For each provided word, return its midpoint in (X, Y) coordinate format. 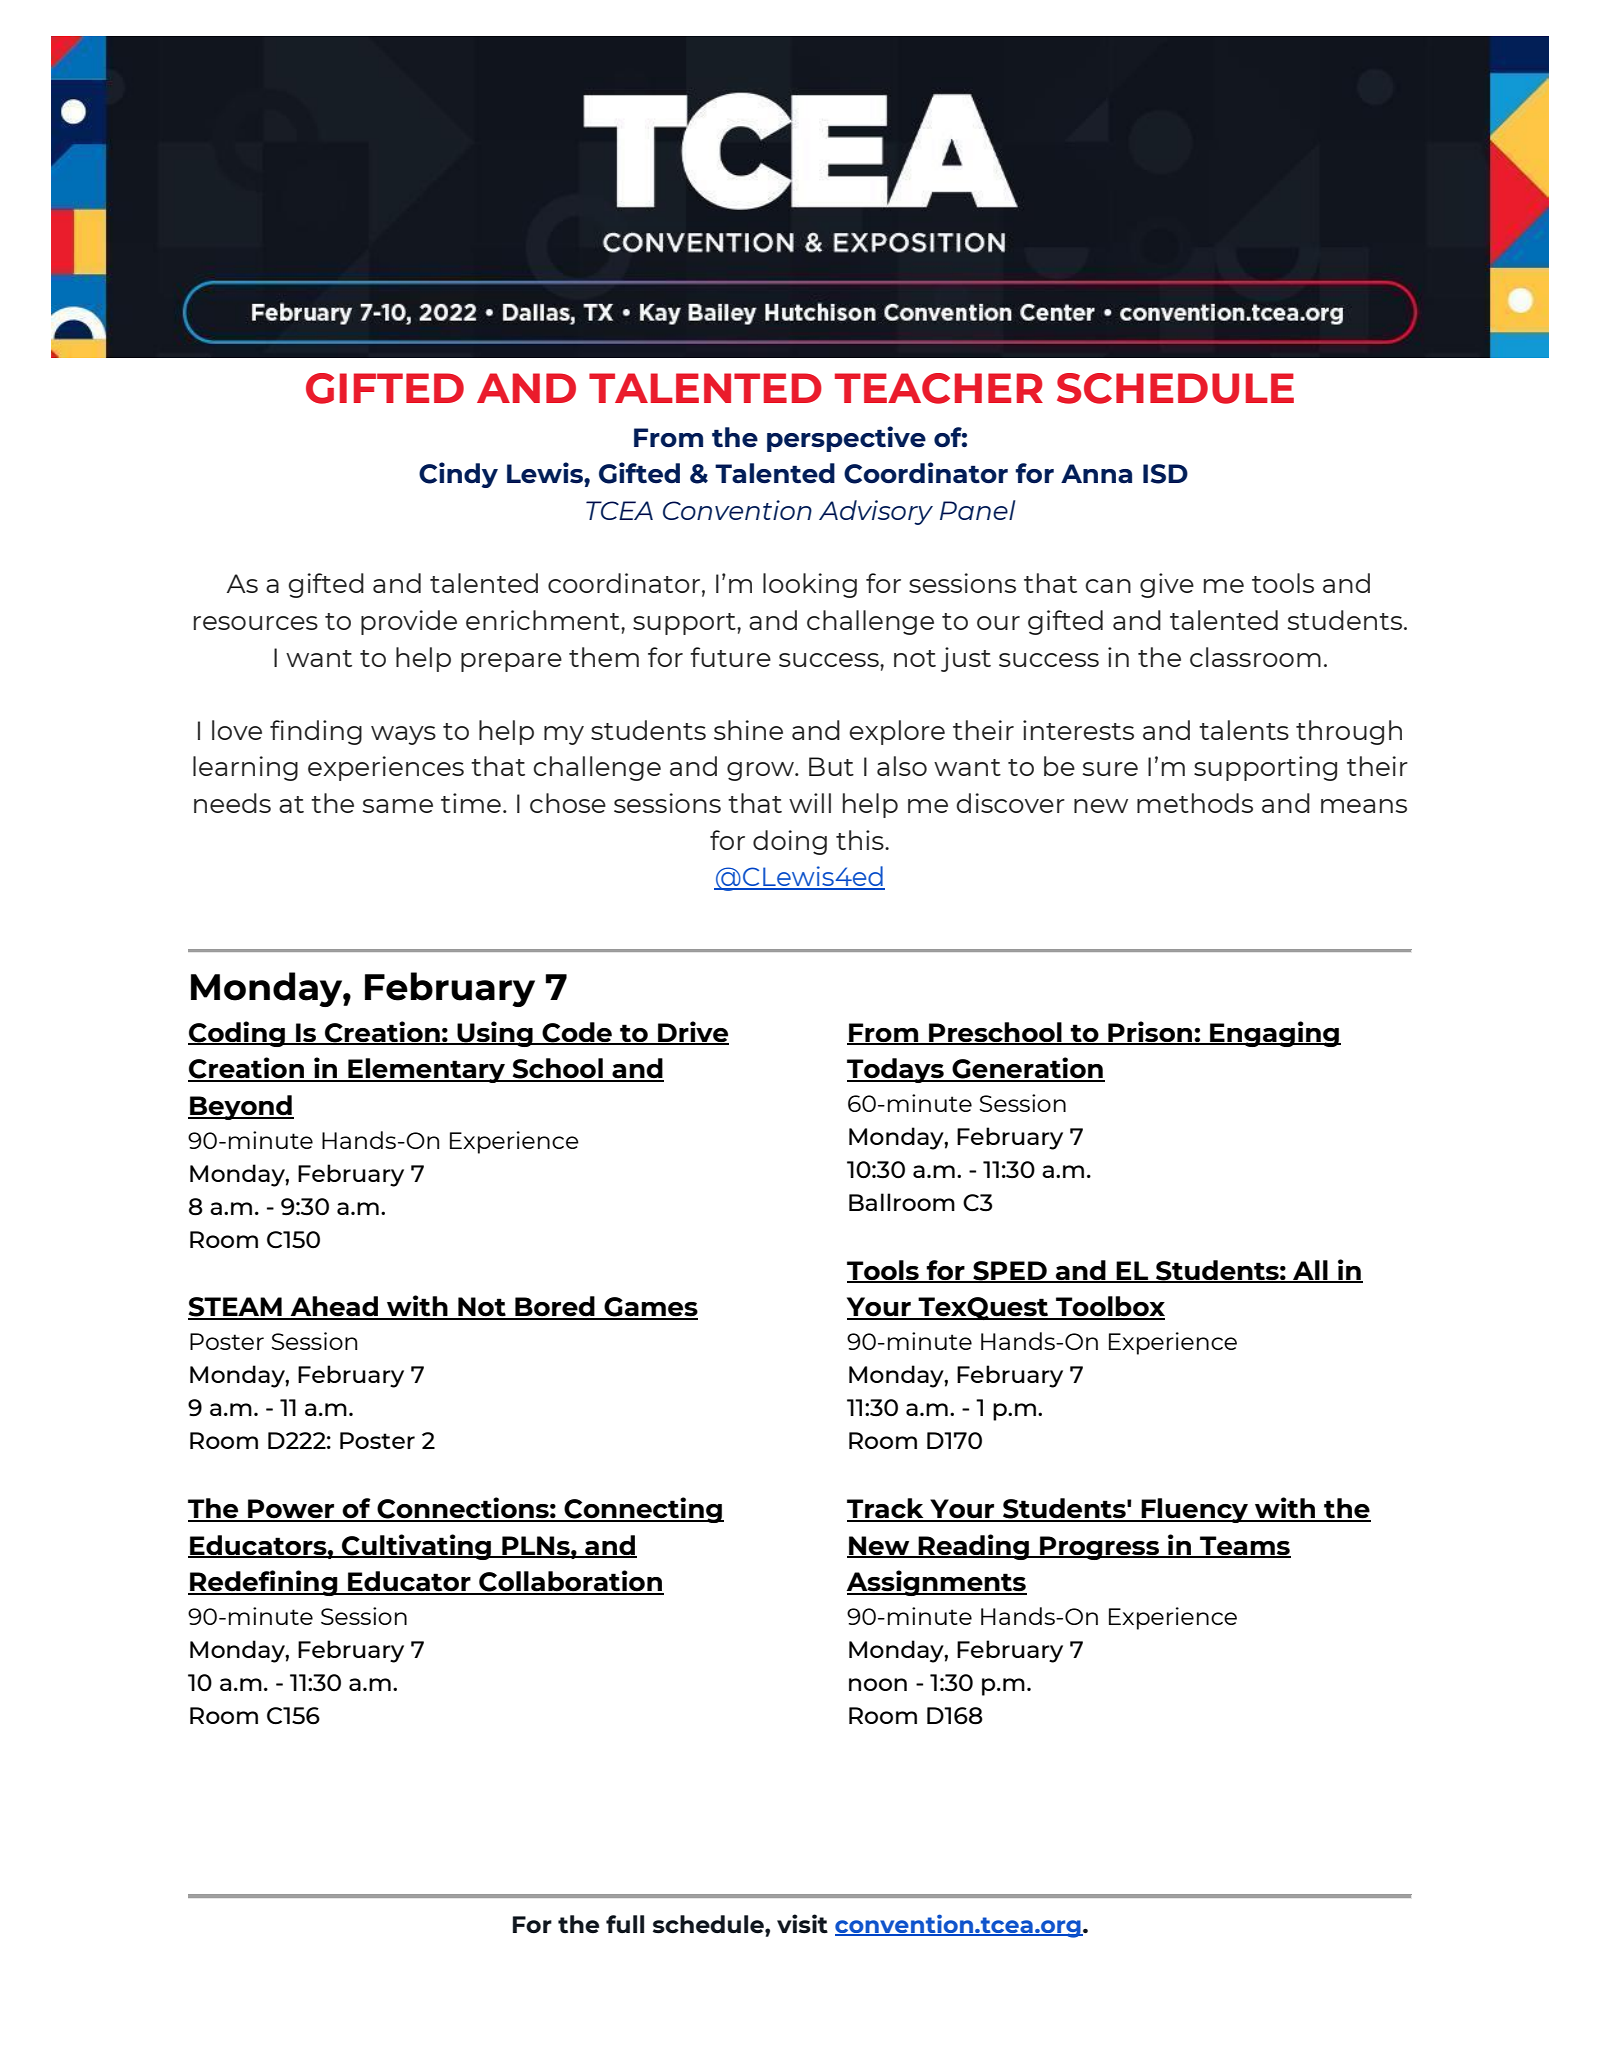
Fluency (1195, 1510)
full (625, 1924)
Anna (1096, 473)
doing (790, 842)
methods (1195, 803)
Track (886, 1509)
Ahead (334, 1307)
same (398, 806)
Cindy (458, 475)
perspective (846, 439)
